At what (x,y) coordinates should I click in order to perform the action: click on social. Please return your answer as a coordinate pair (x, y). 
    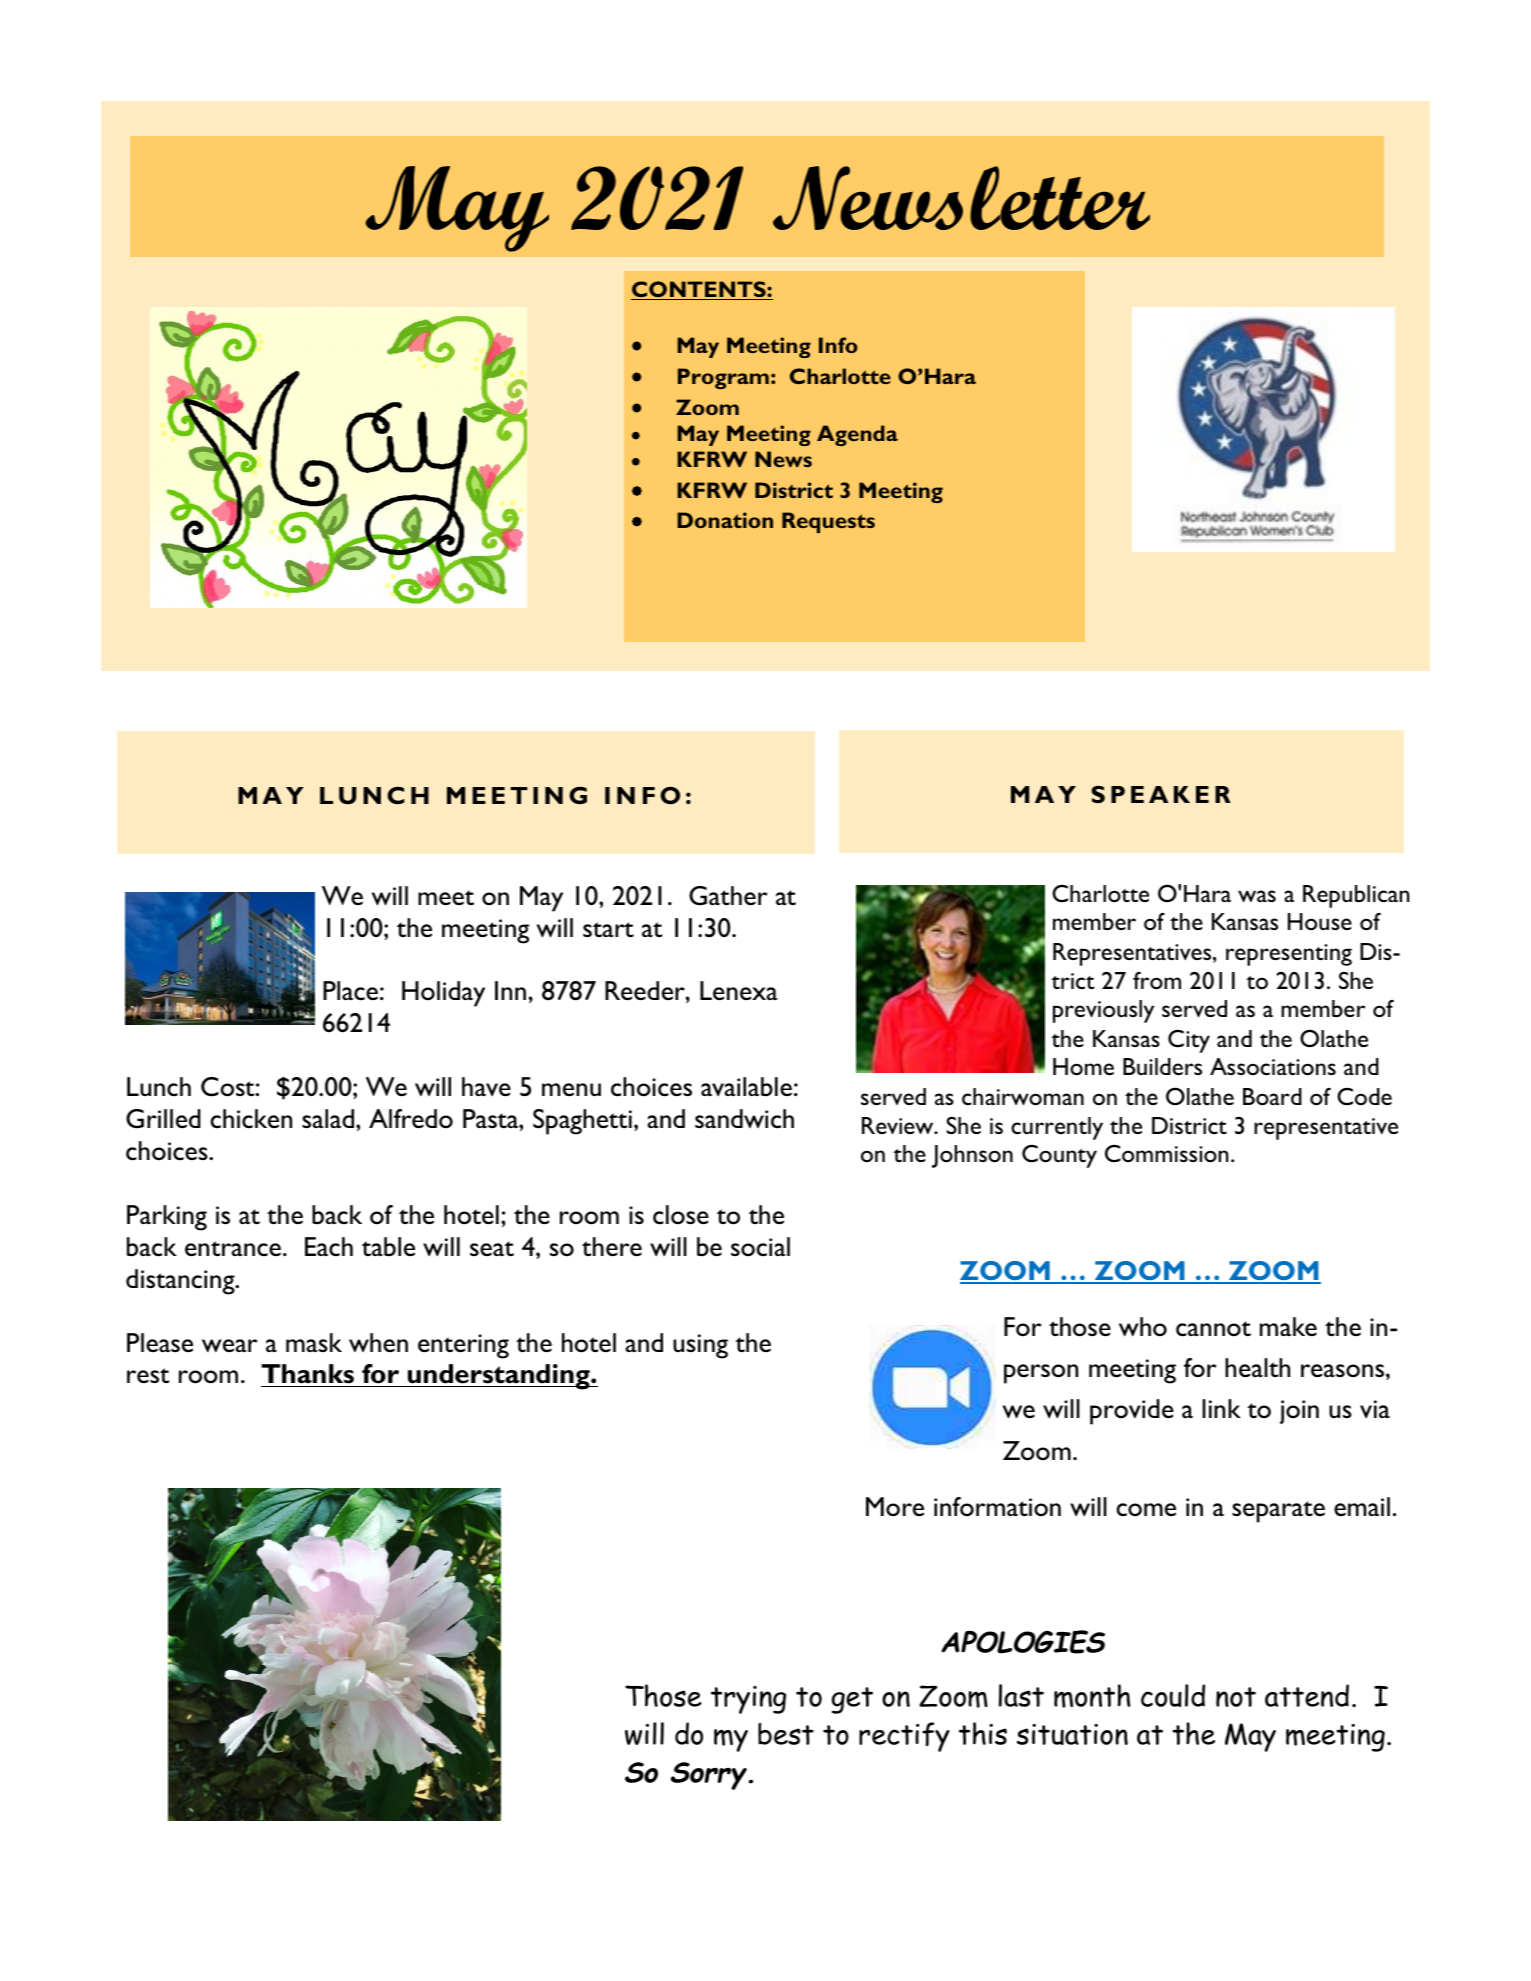
    Looking at the image, I should click on (760, 1246).
